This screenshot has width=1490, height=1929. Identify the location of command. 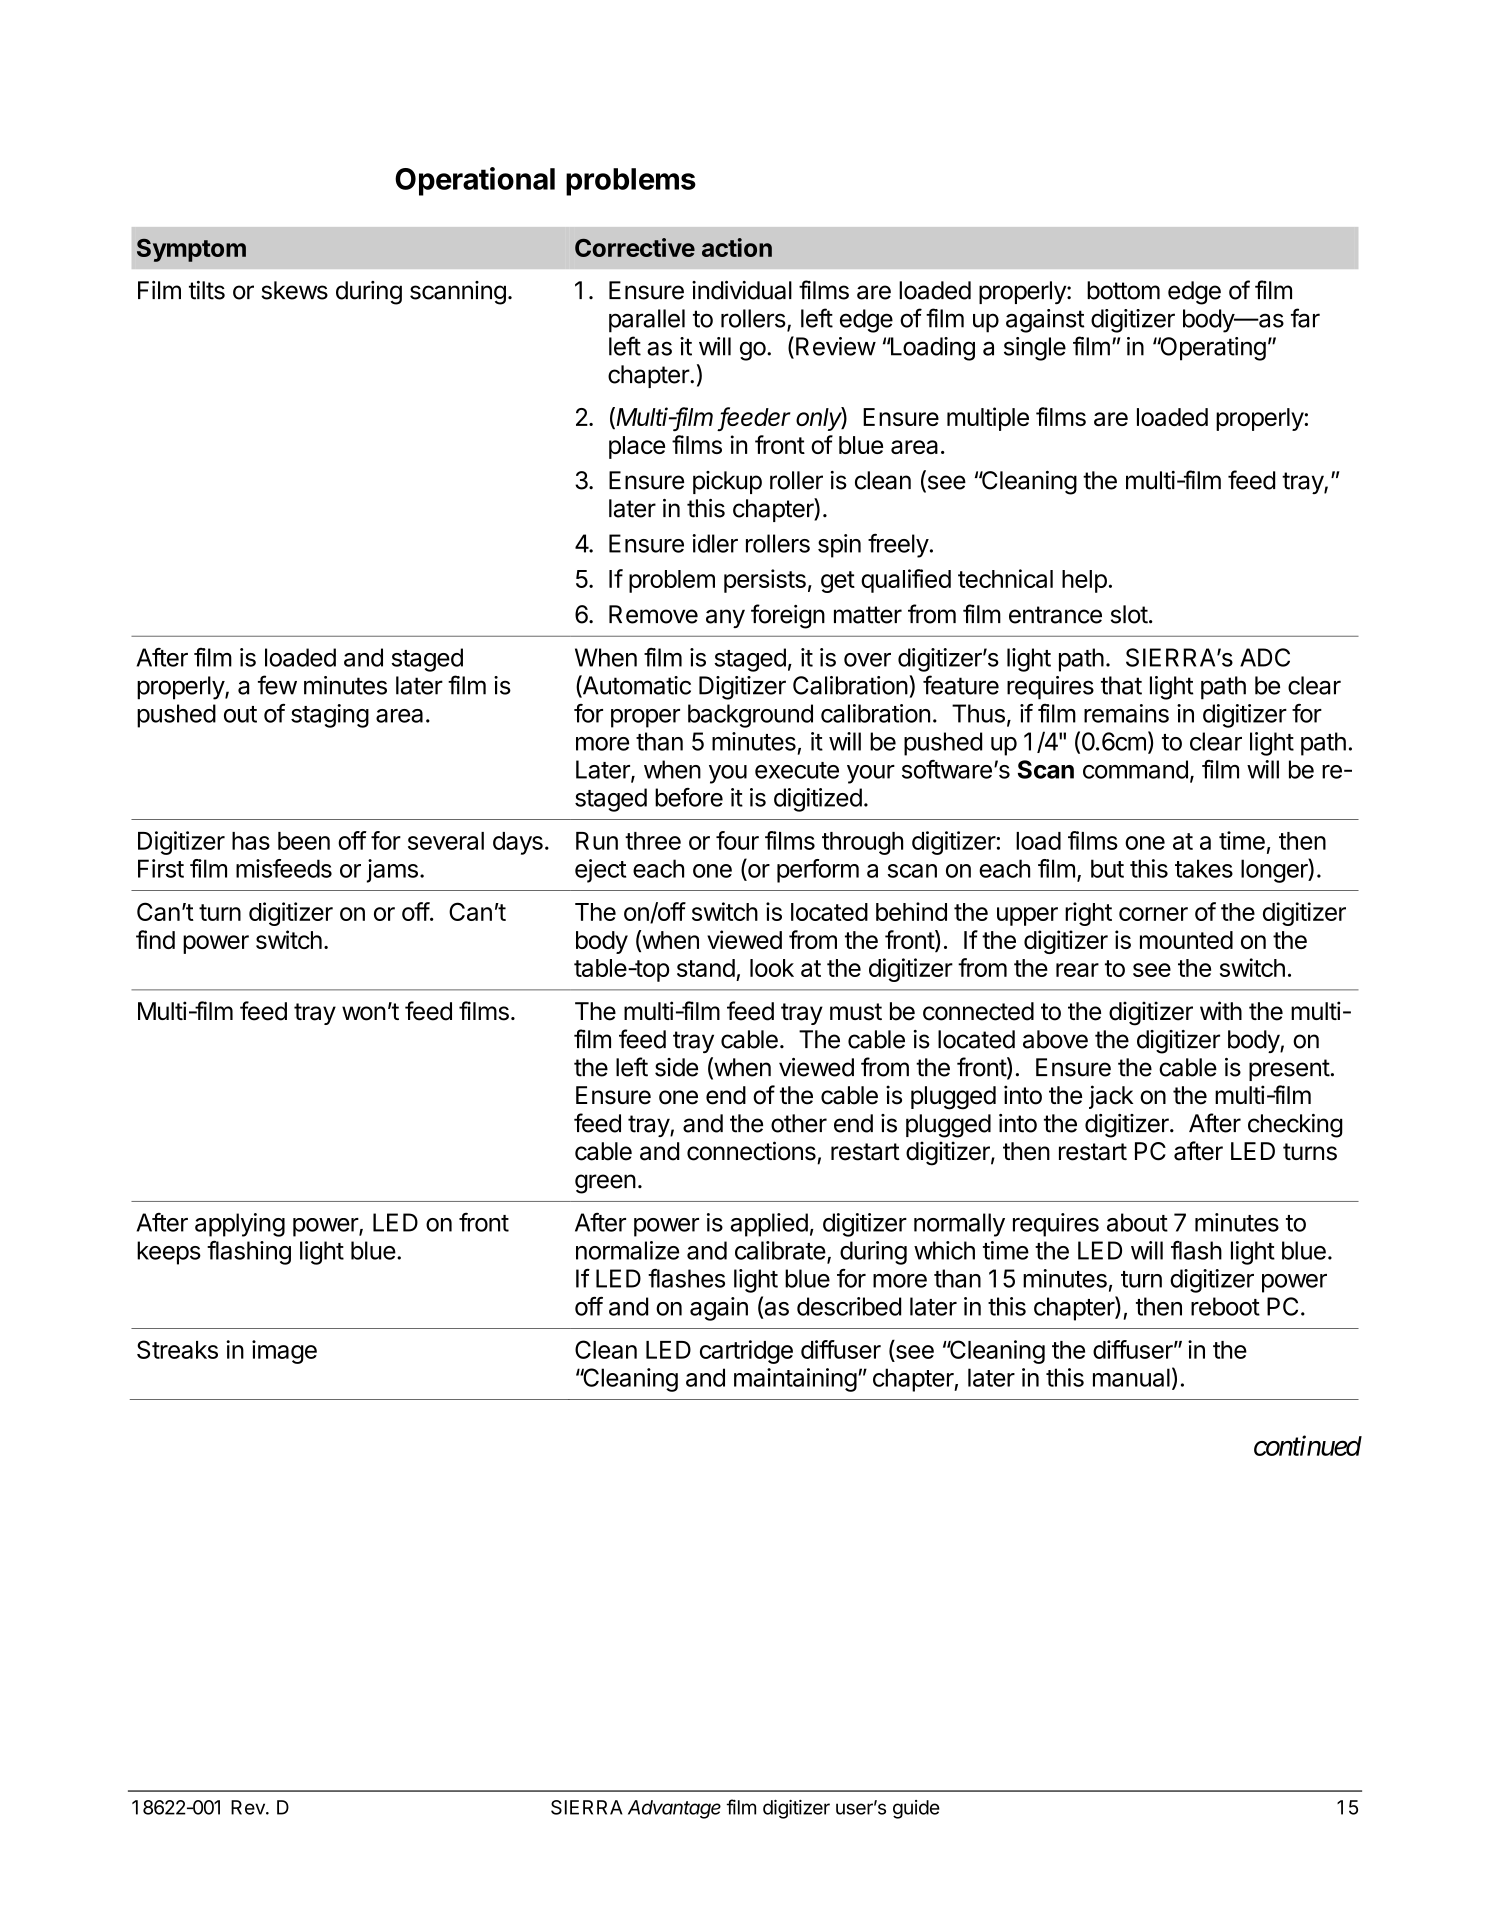
(1135, 769).
